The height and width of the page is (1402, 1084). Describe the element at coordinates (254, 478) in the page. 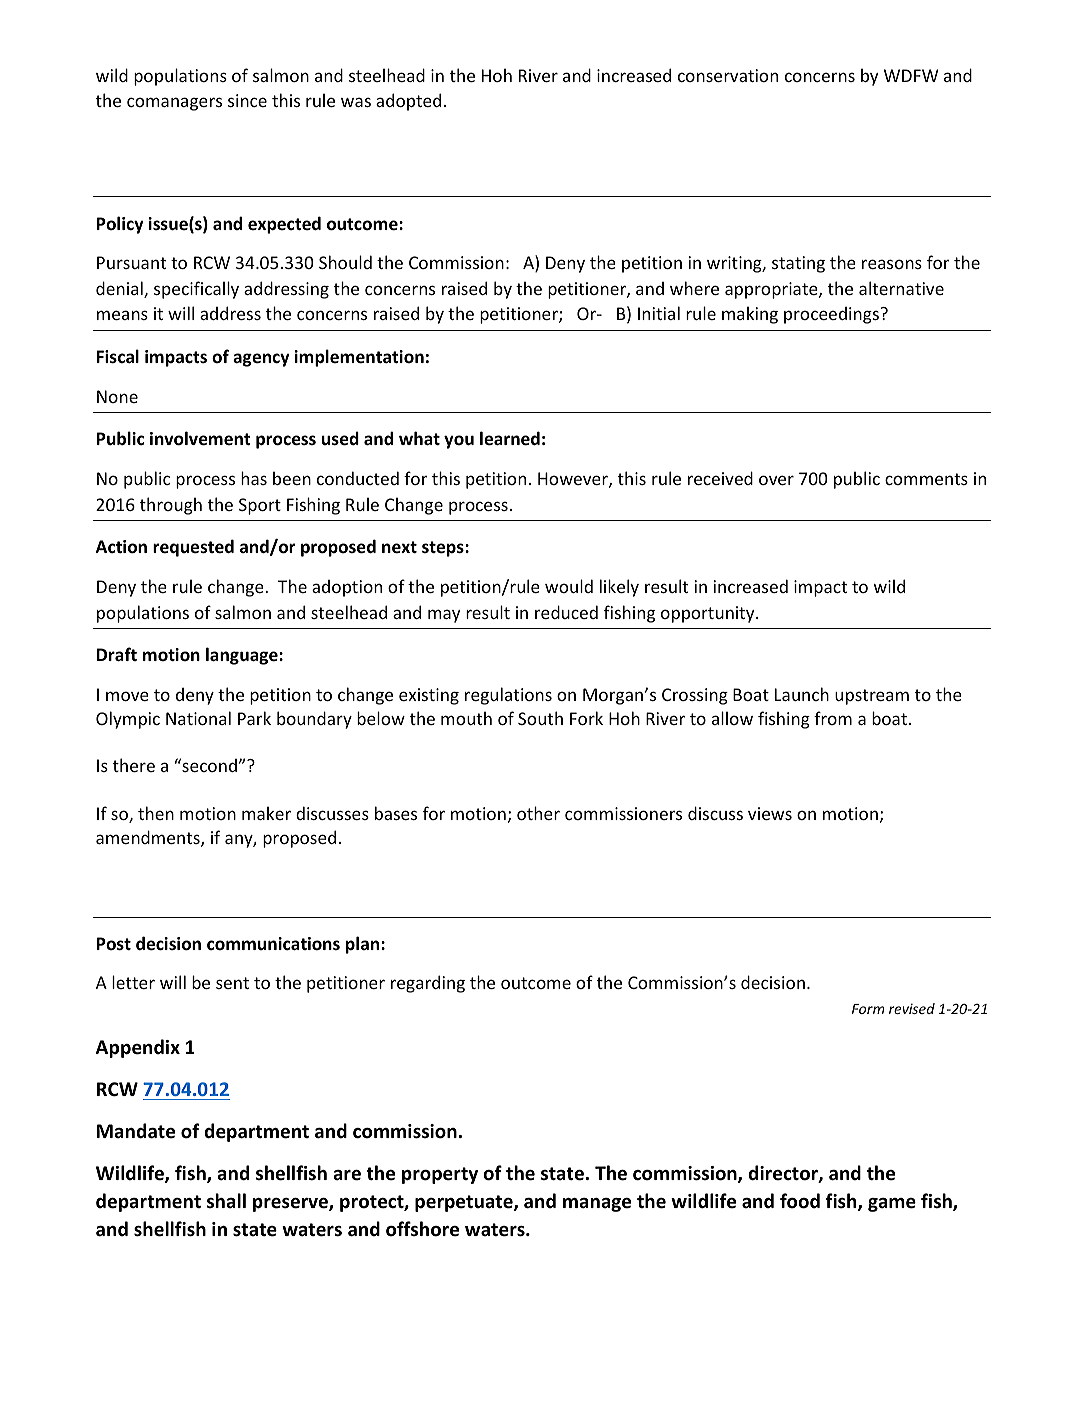

I see `has` at that location.
